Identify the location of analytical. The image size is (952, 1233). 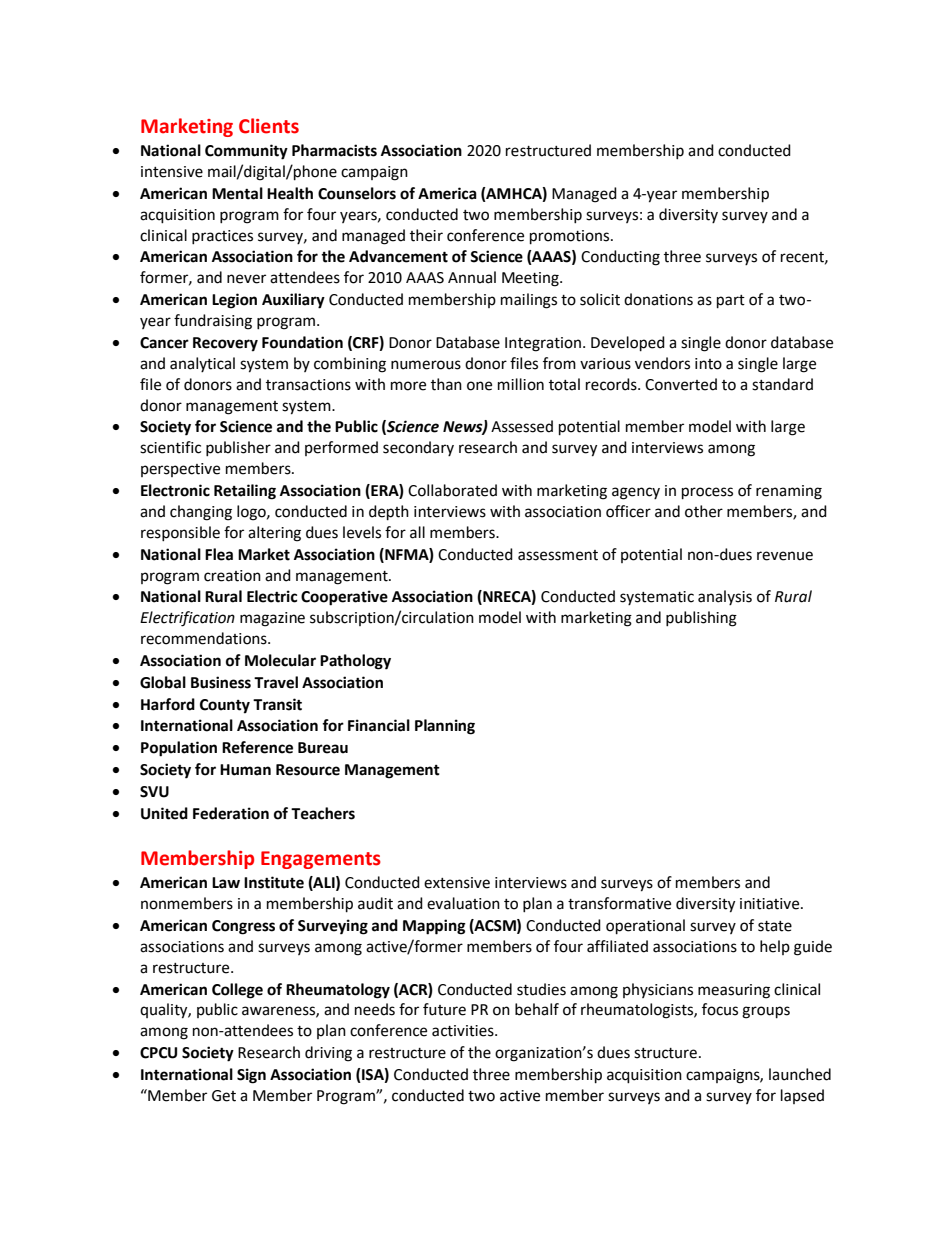
(202, 364).
